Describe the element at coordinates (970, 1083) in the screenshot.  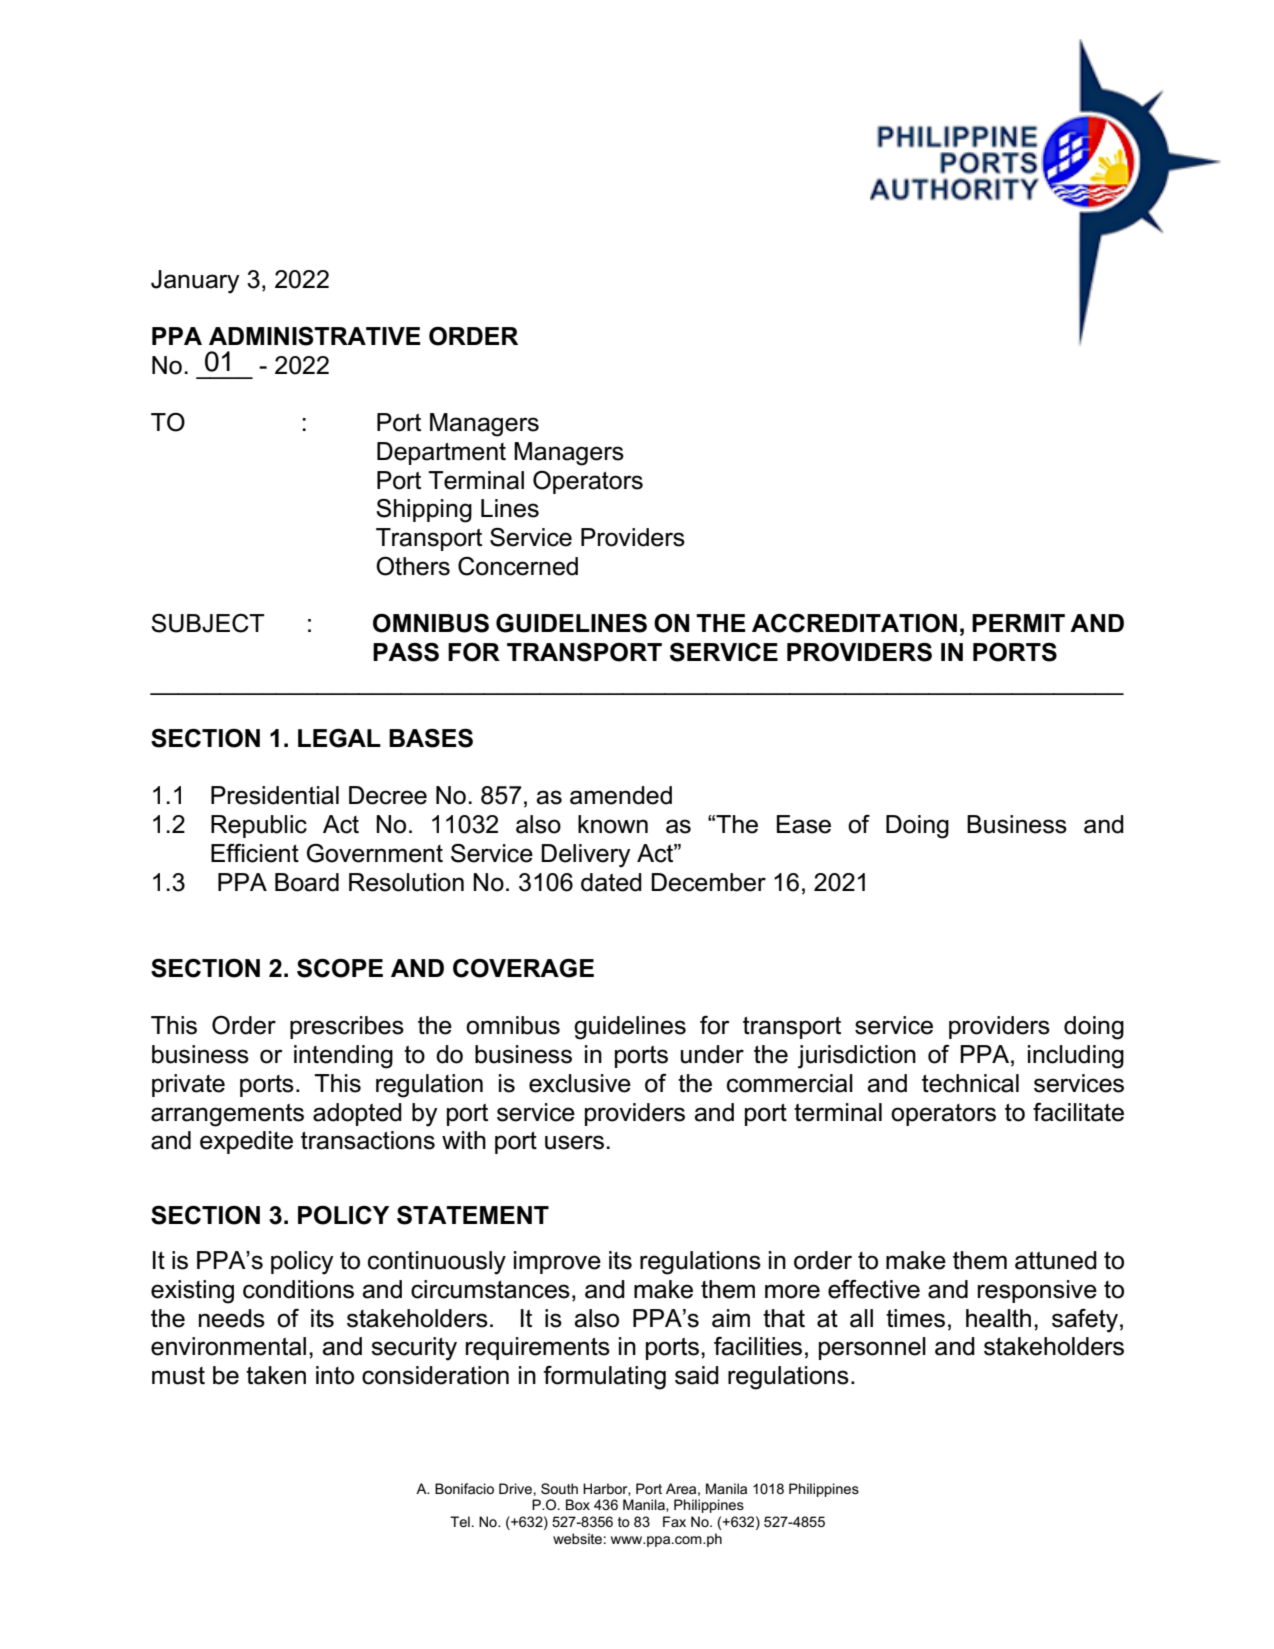
I see `technical` at that location.
